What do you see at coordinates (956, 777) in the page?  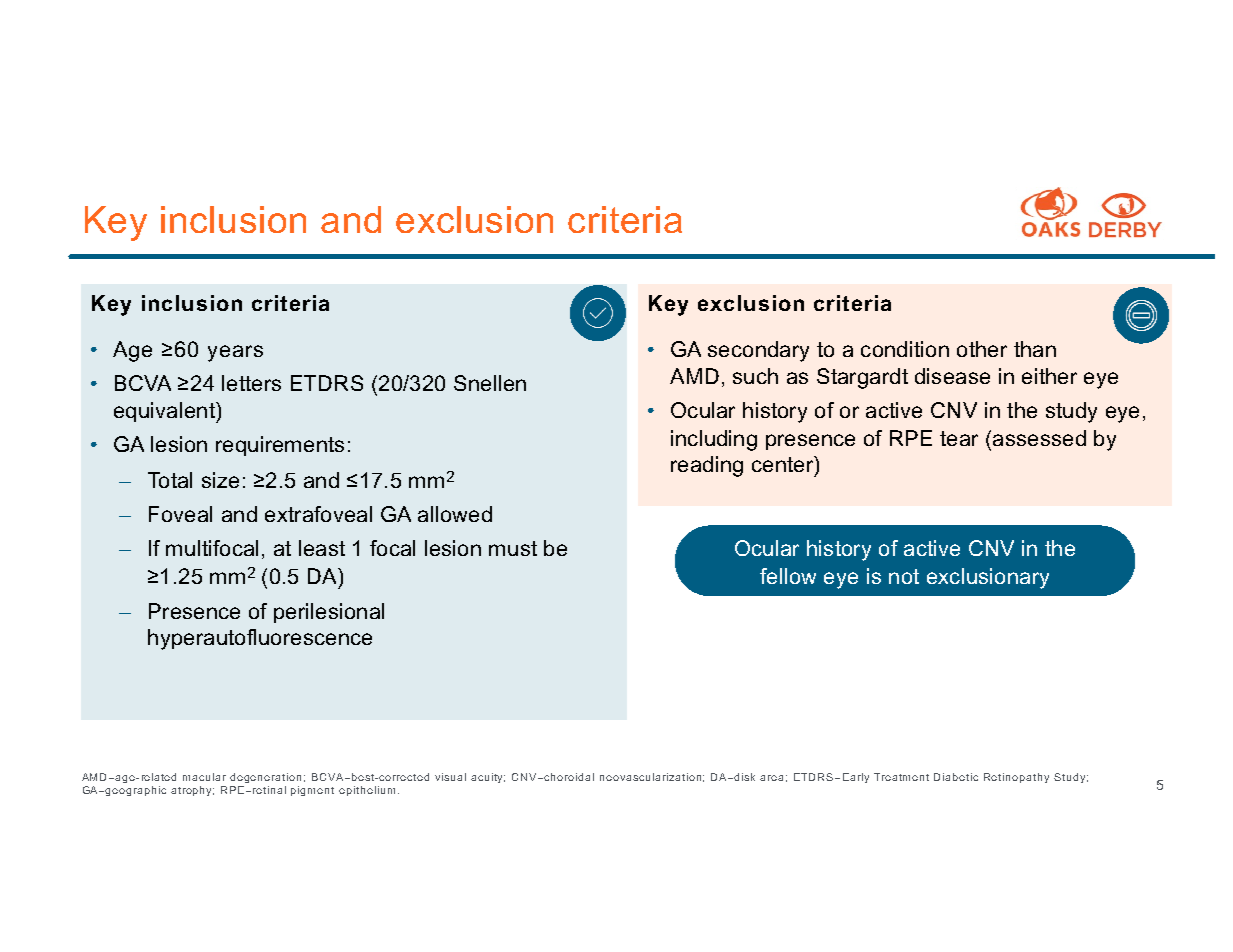 I see `Diabetic` at bounding box center [956, 777].
